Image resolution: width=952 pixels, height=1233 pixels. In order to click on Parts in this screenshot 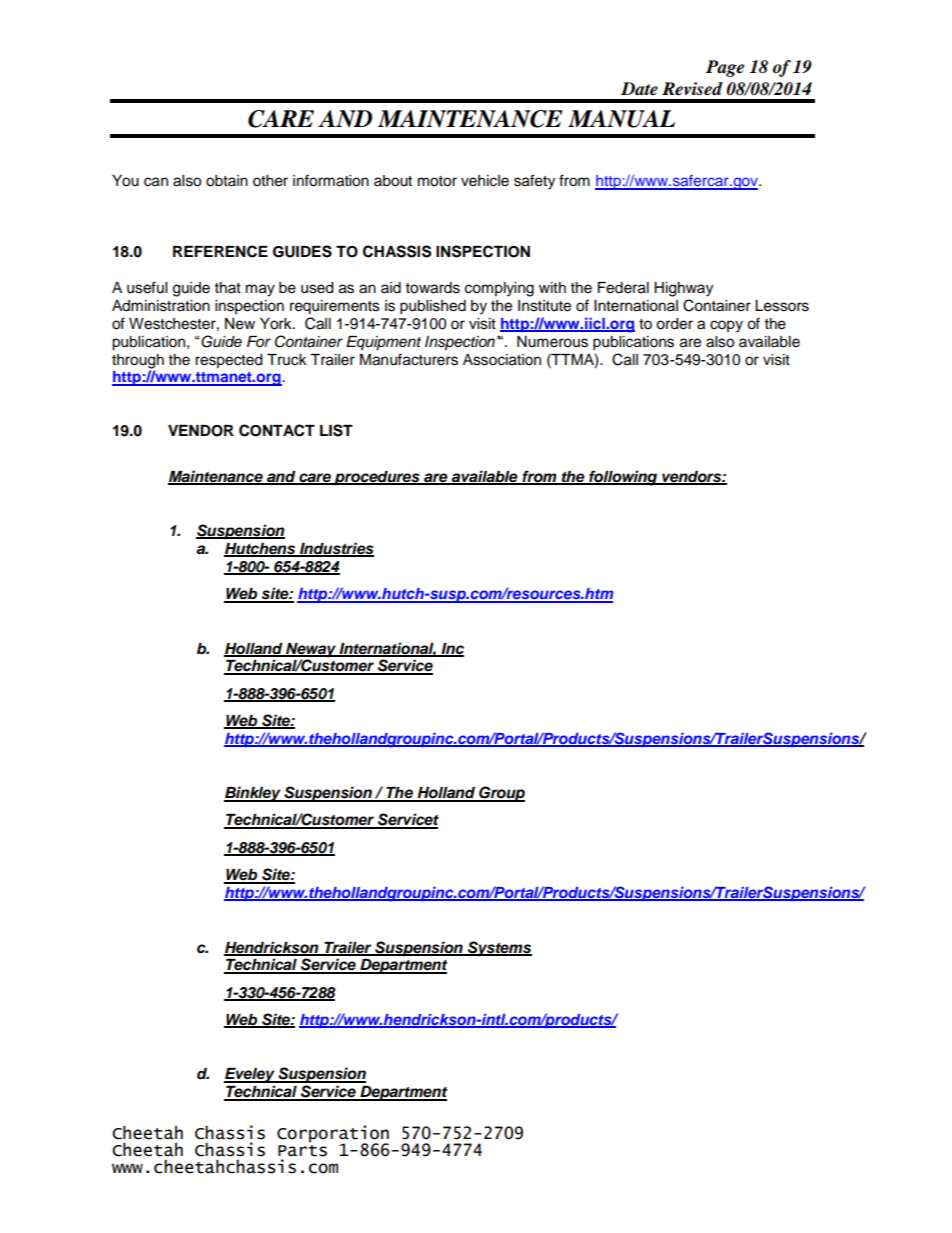, I will do `click(302, 1151)`.
